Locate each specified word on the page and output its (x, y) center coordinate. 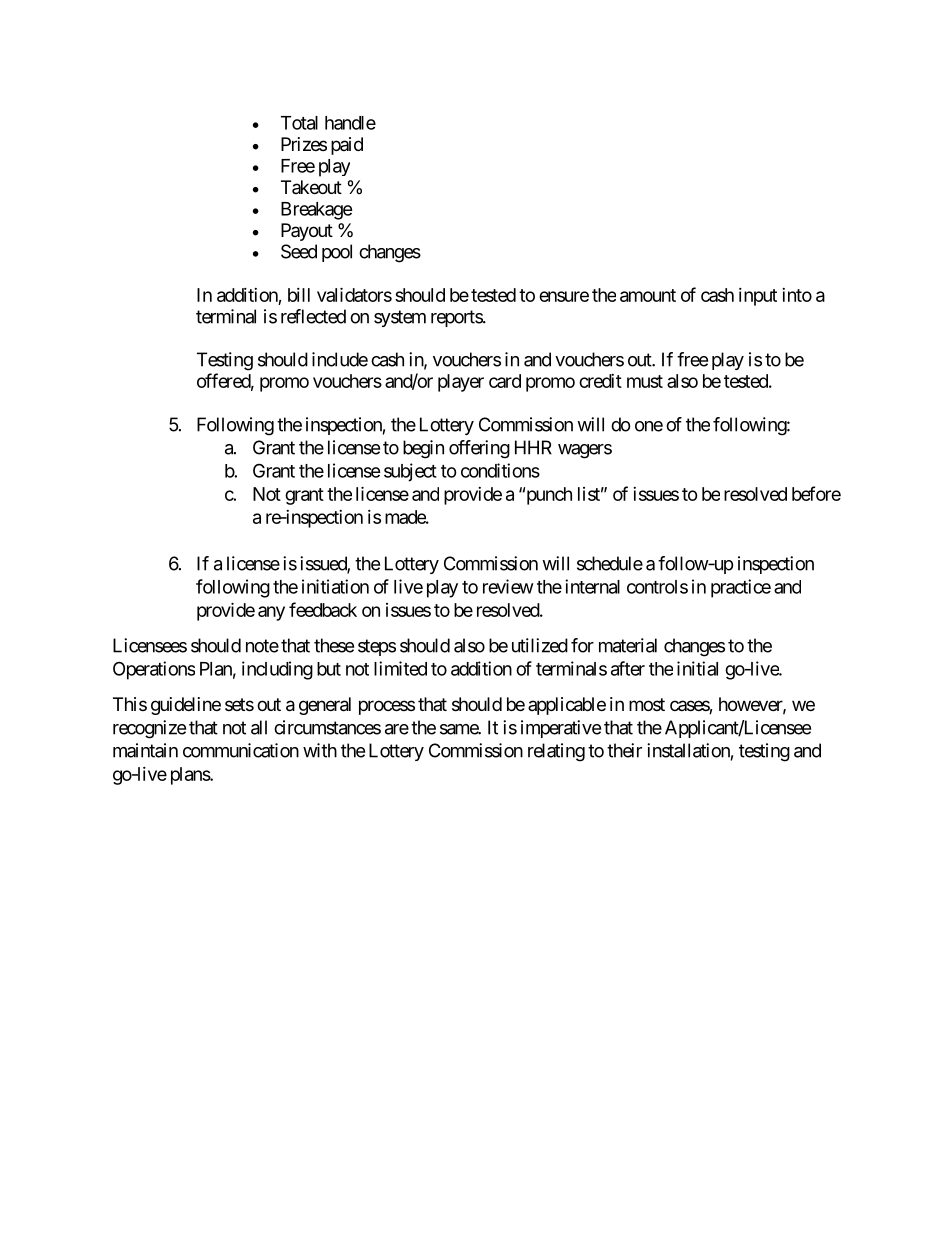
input (758, 297)
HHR (533, 447)
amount (648, 295)
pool (337, 253)
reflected (313, 316)
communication (241, 750)
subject (410, 472)
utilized (540, 645)
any (271, 613)
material (628, 645)
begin (423, 449)
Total (299, 123)
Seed (299, 251)
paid (347, 146)
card (505, 381)
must (645, 381)
